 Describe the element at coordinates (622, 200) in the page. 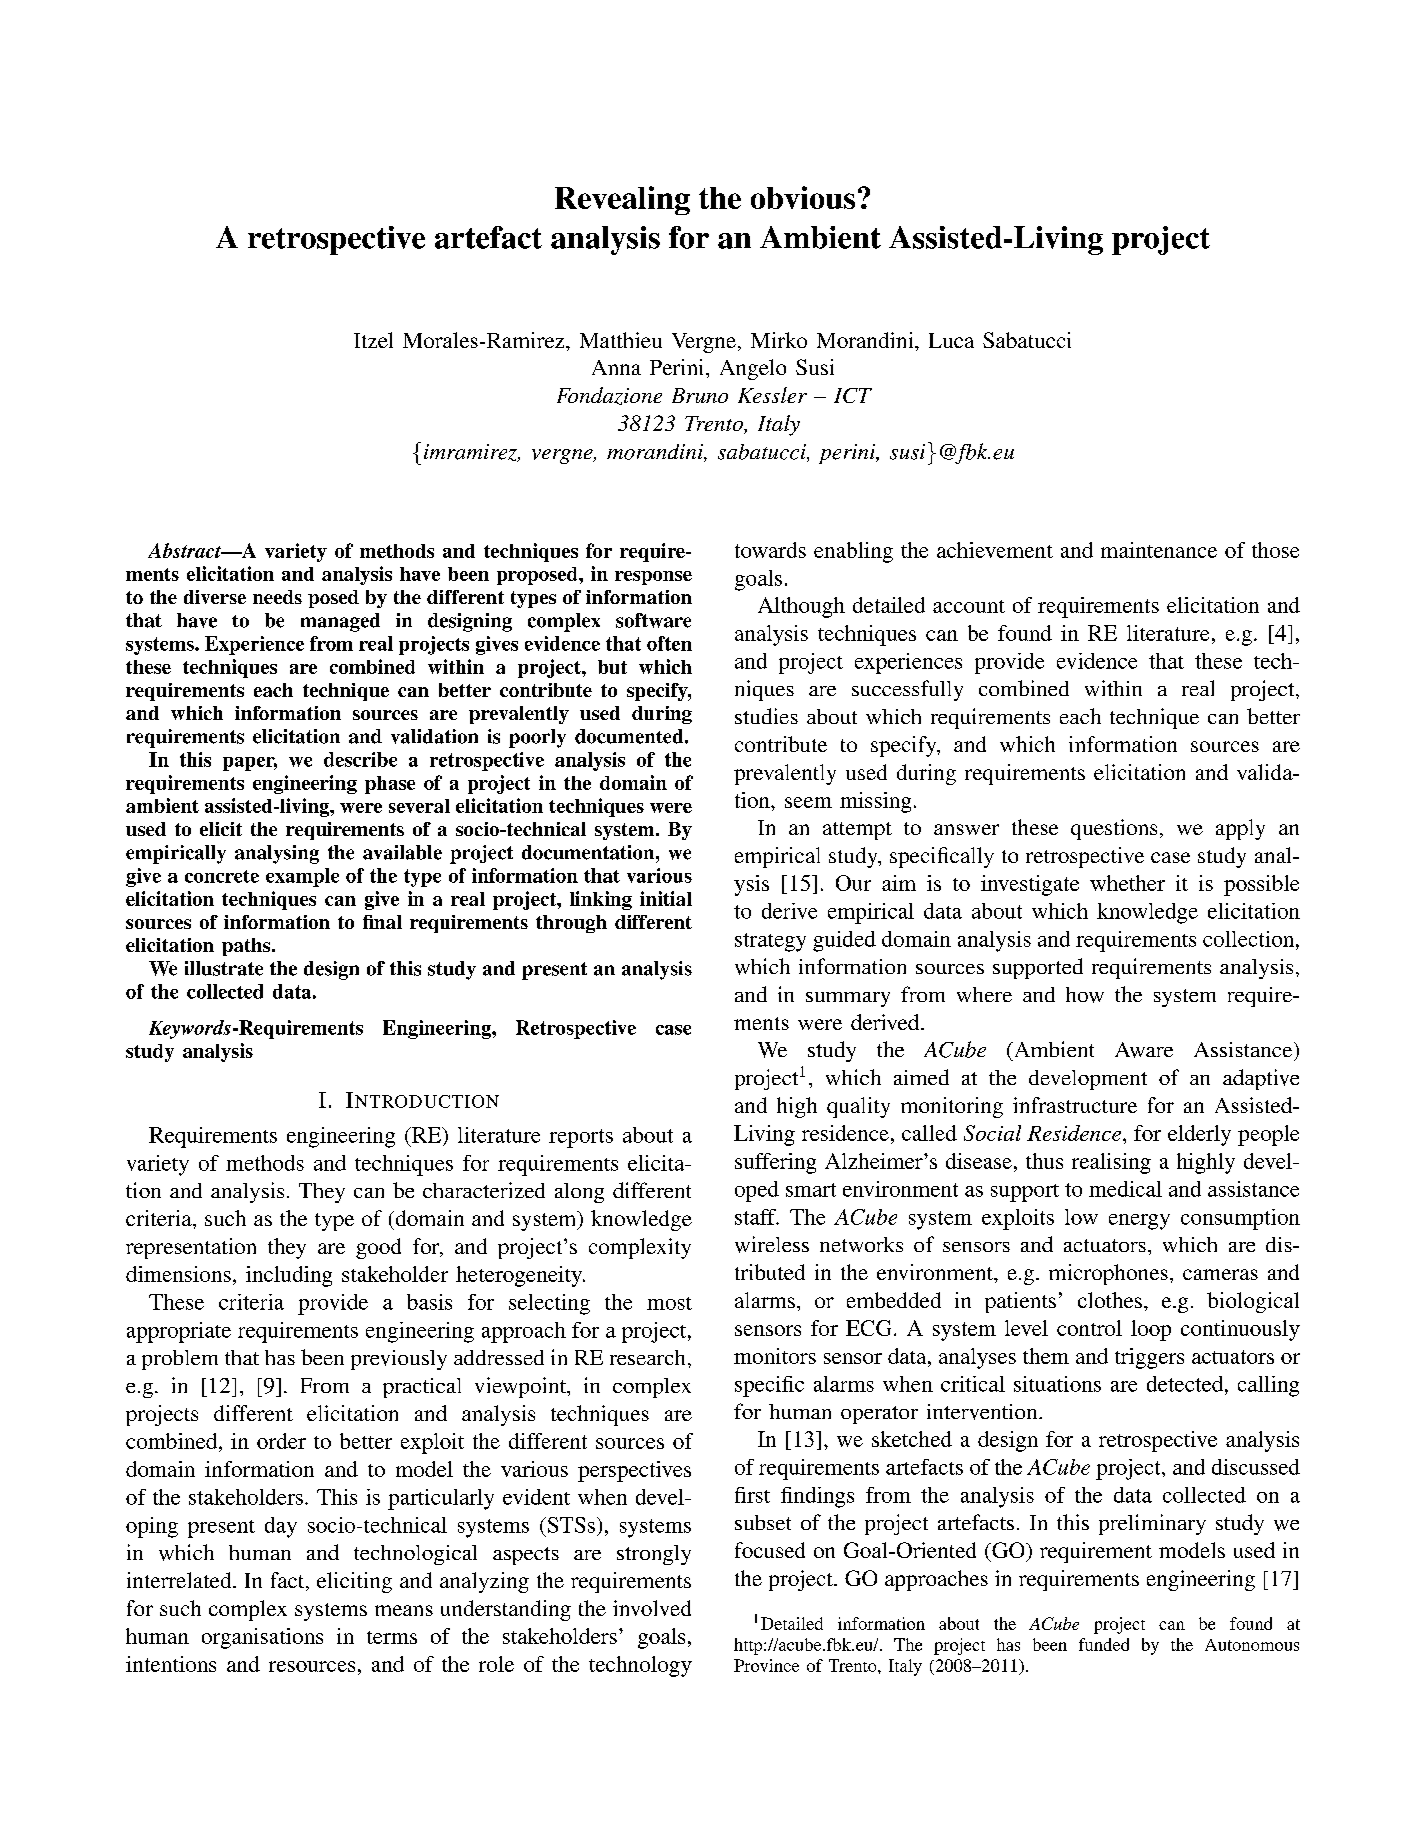

I see `Revealing` at that location.
